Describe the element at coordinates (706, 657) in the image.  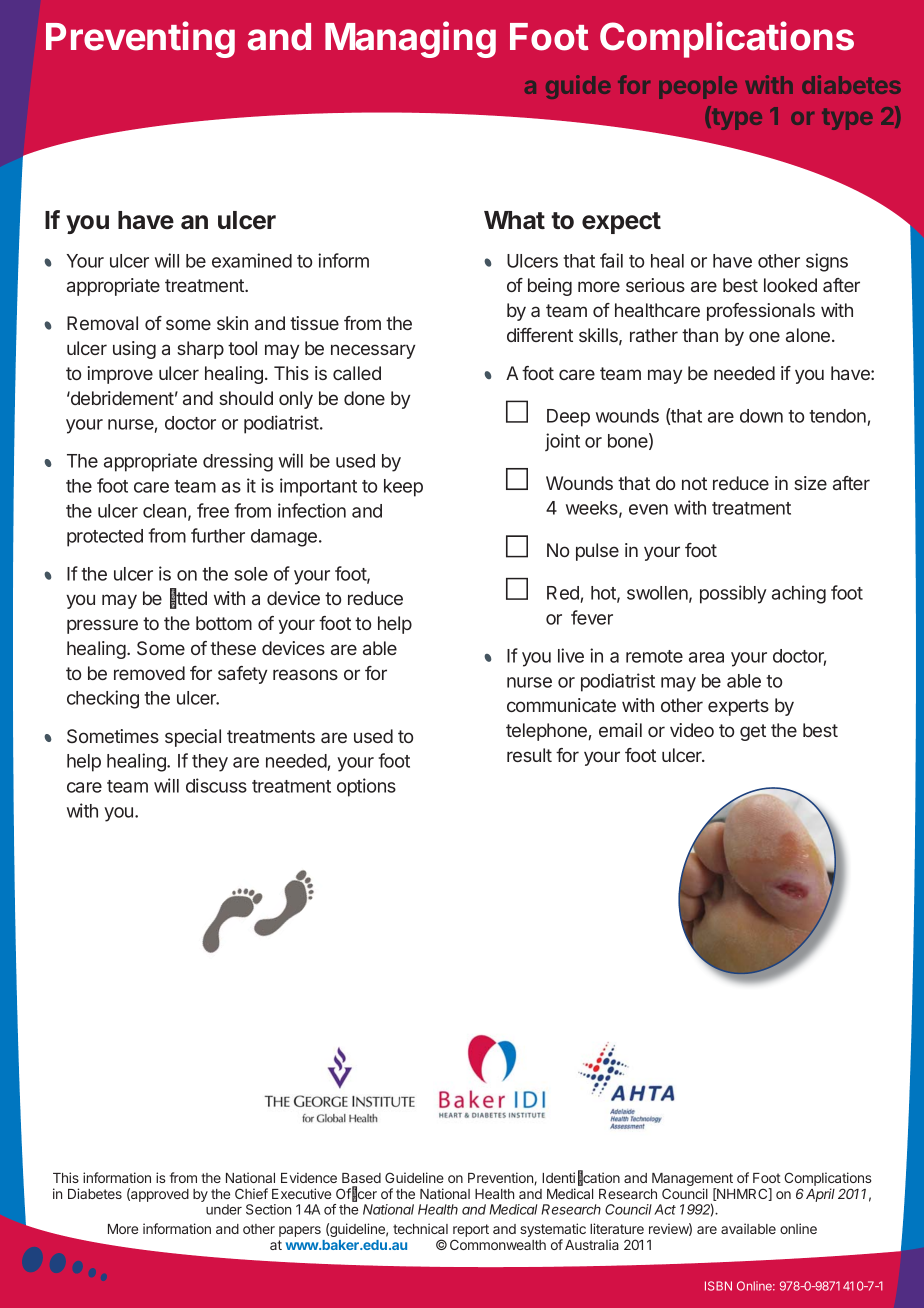
I see `area` at that location.
